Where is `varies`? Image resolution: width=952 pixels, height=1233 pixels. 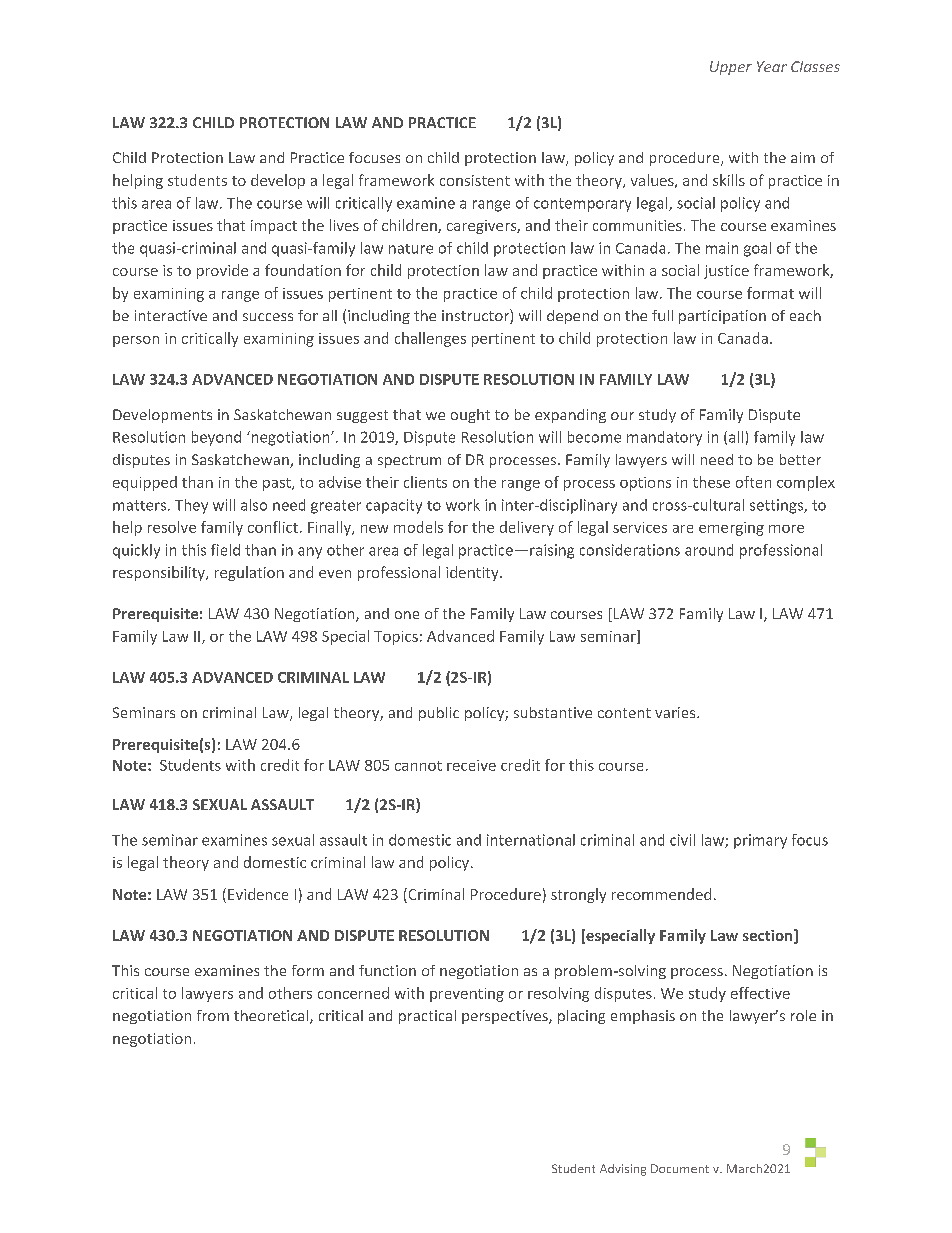
varies is located at coordinates (676, 712).
